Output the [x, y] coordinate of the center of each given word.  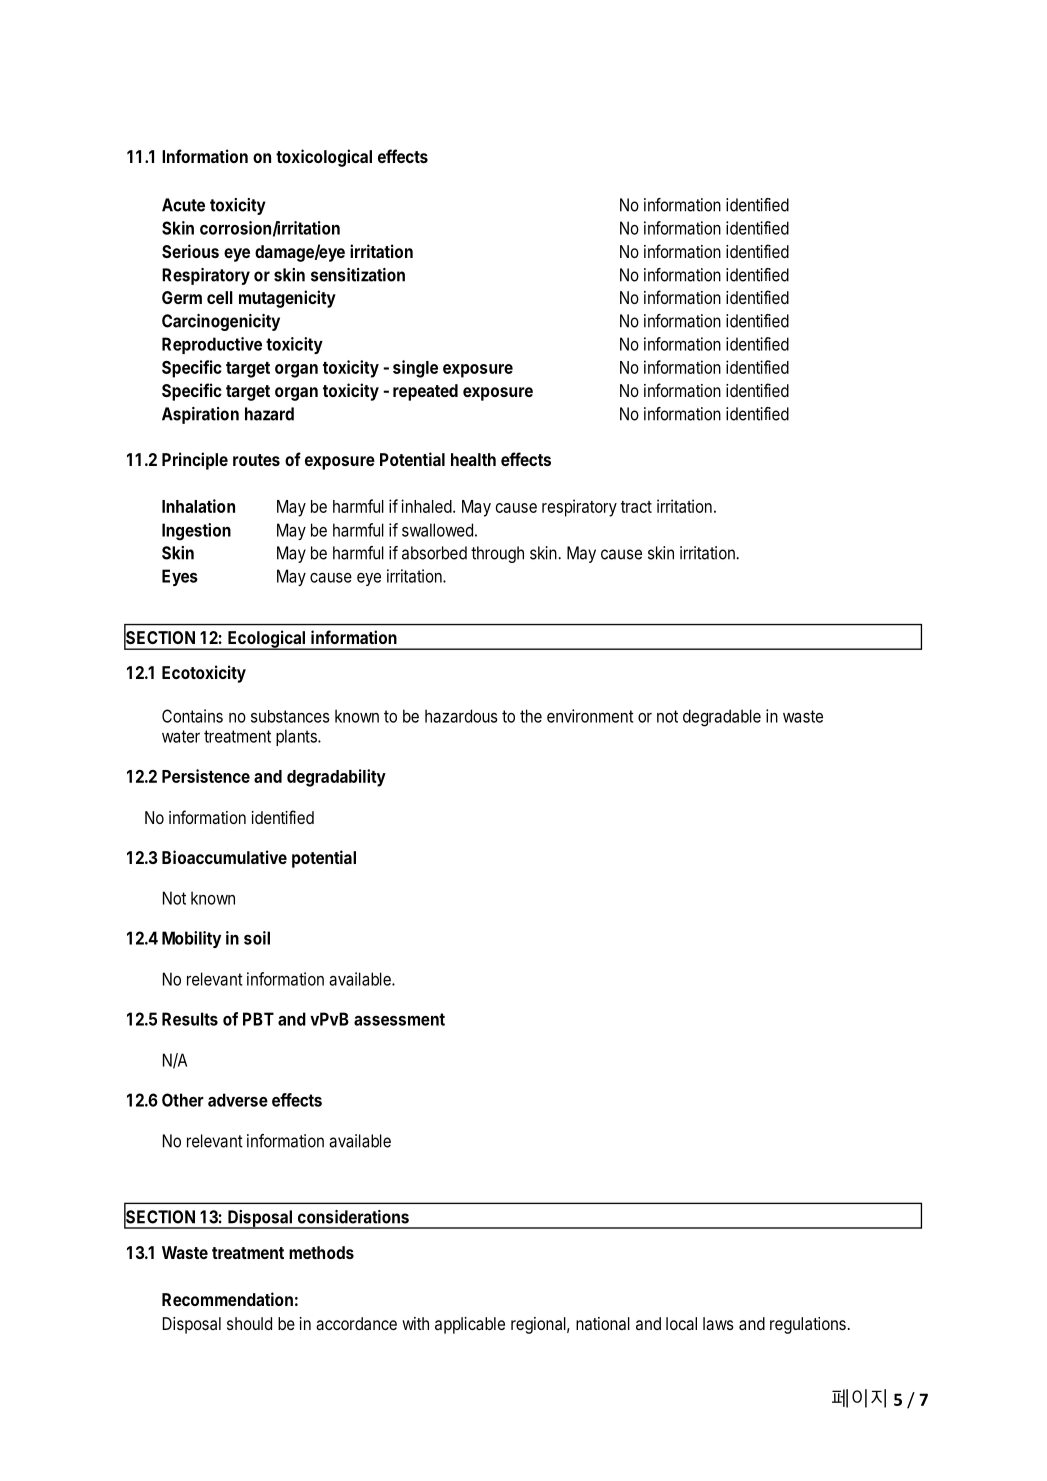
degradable [722, 718]
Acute [183, 205]
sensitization [358, 275]
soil [257, 938]
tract [636, 507]
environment [590, 716]
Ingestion [196, 532]
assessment [399, 1019]
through [497, 554]
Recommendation [227, 1299]
